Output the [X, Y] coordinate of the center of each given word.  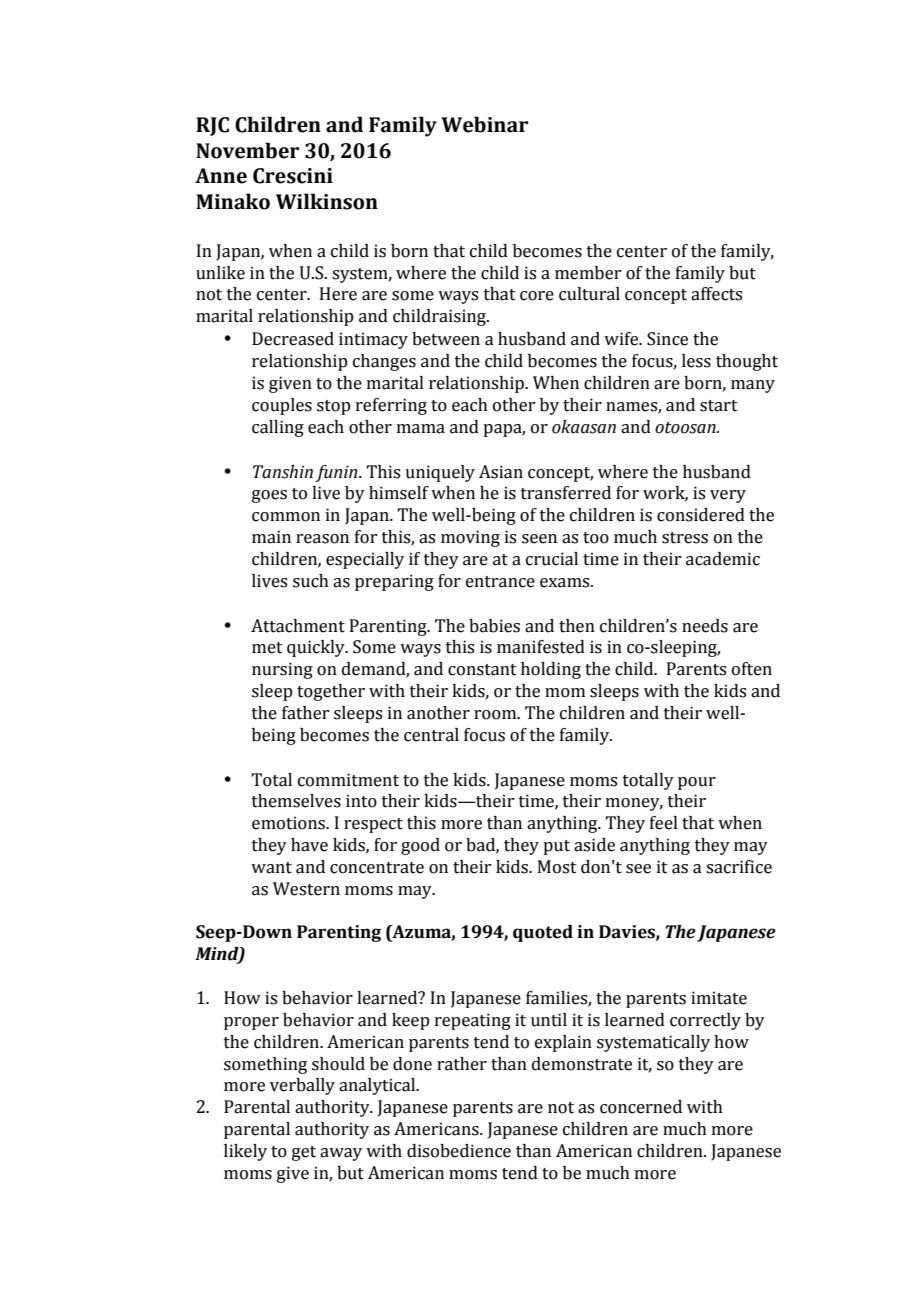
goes [269, 496]
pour [697, 783]
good [420, 846]
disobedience [459, 1151]
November [247, 150]
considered [701, 515]
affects [716, 294]
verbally [302, 1086]
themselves [296, 801]
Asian [501, 472]
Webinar [484, 124]
